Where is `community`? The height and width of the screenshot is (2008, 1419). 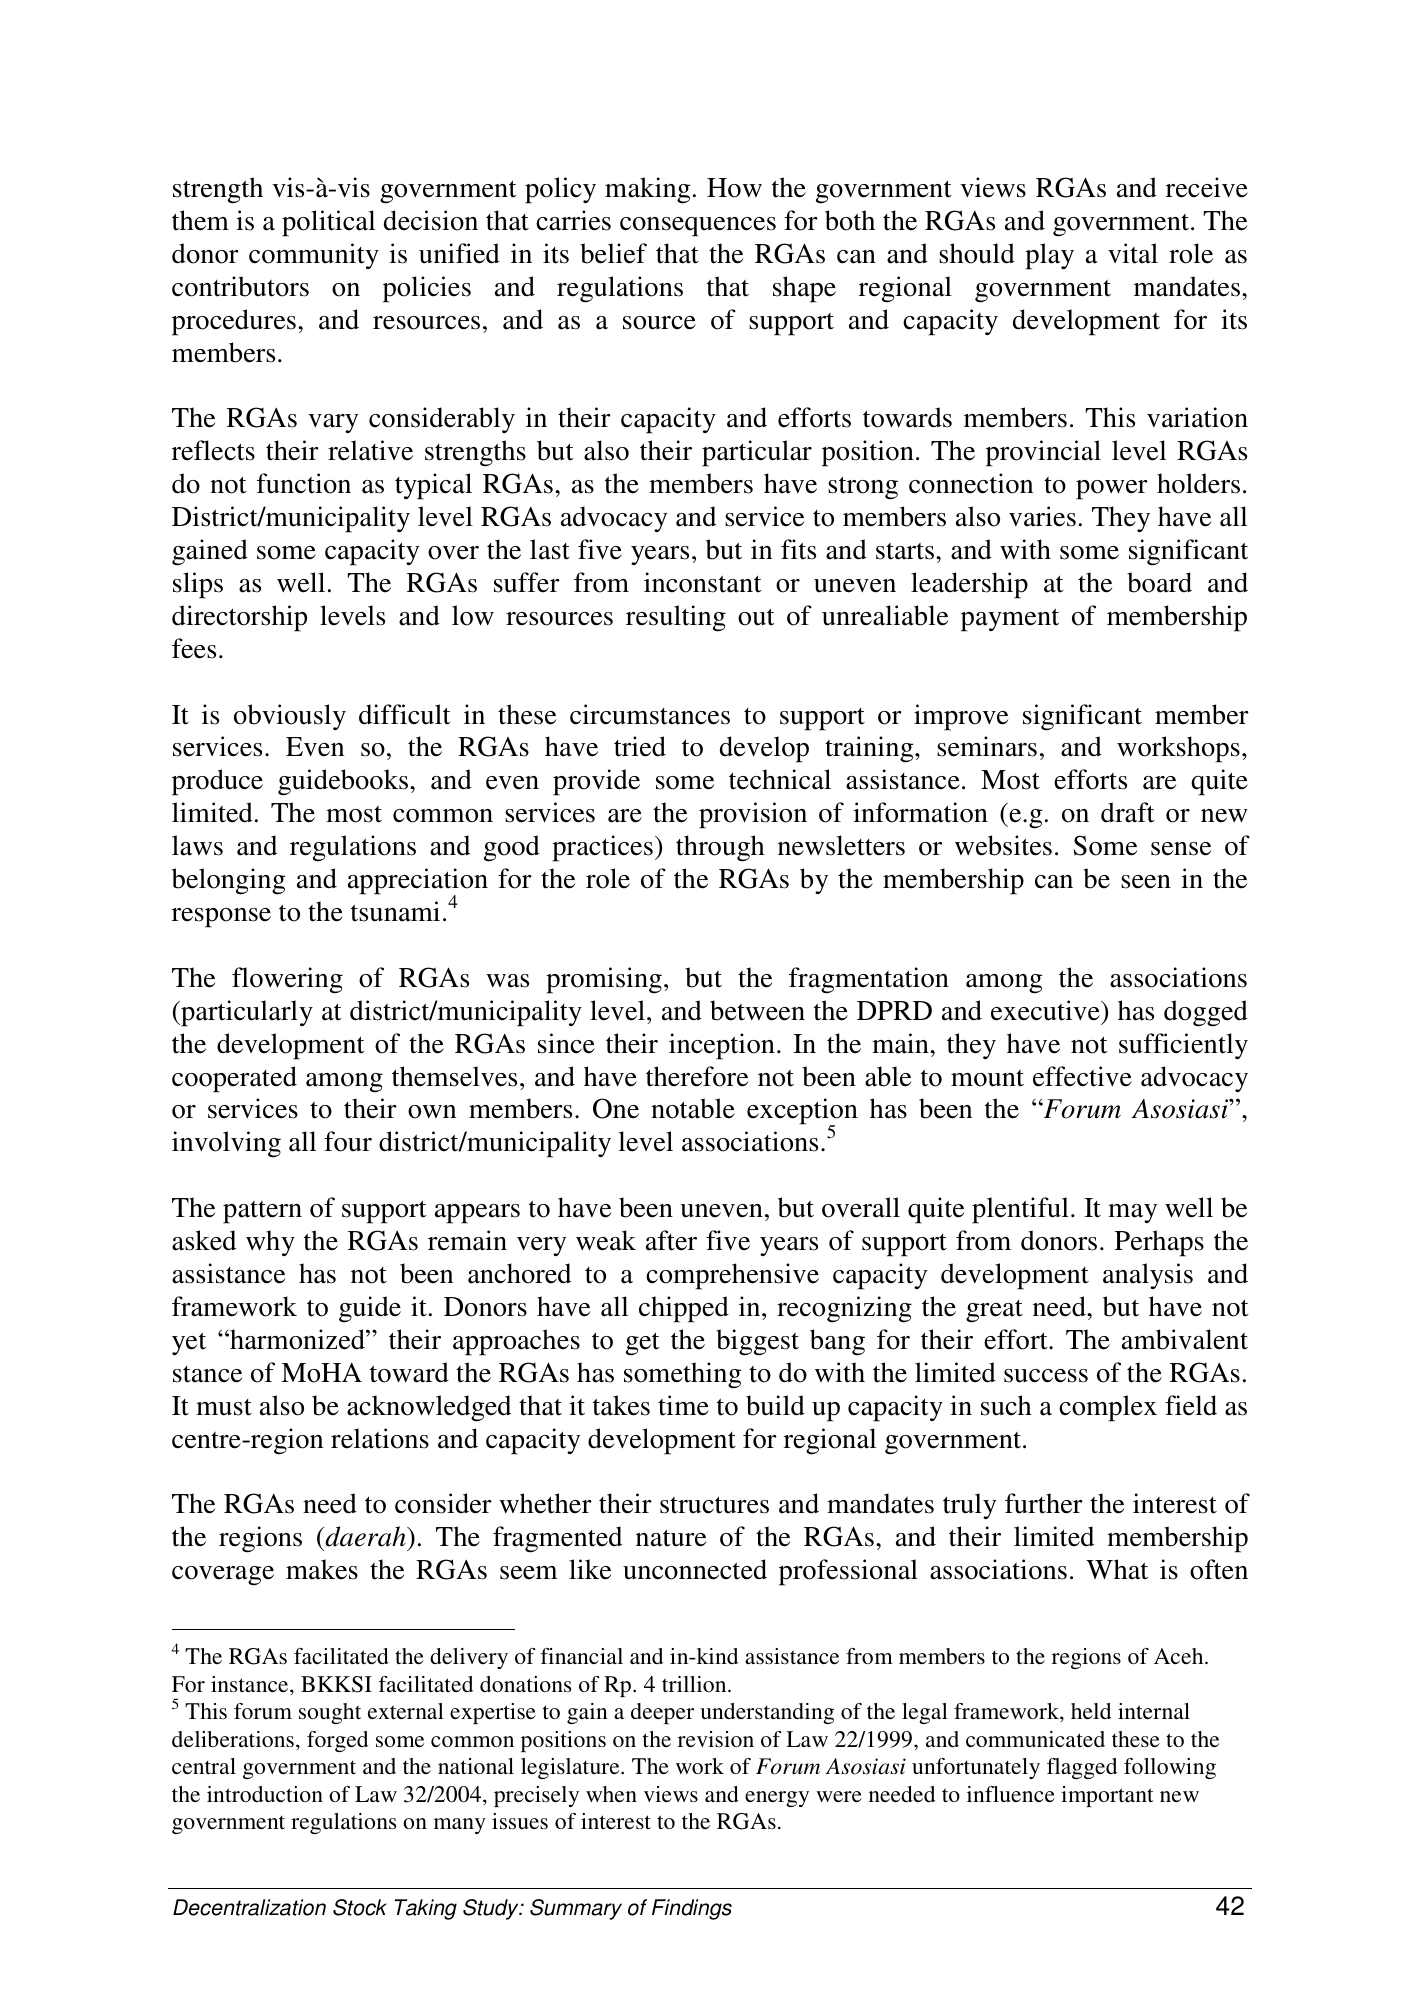 community is located at coordinates (314, 256).
